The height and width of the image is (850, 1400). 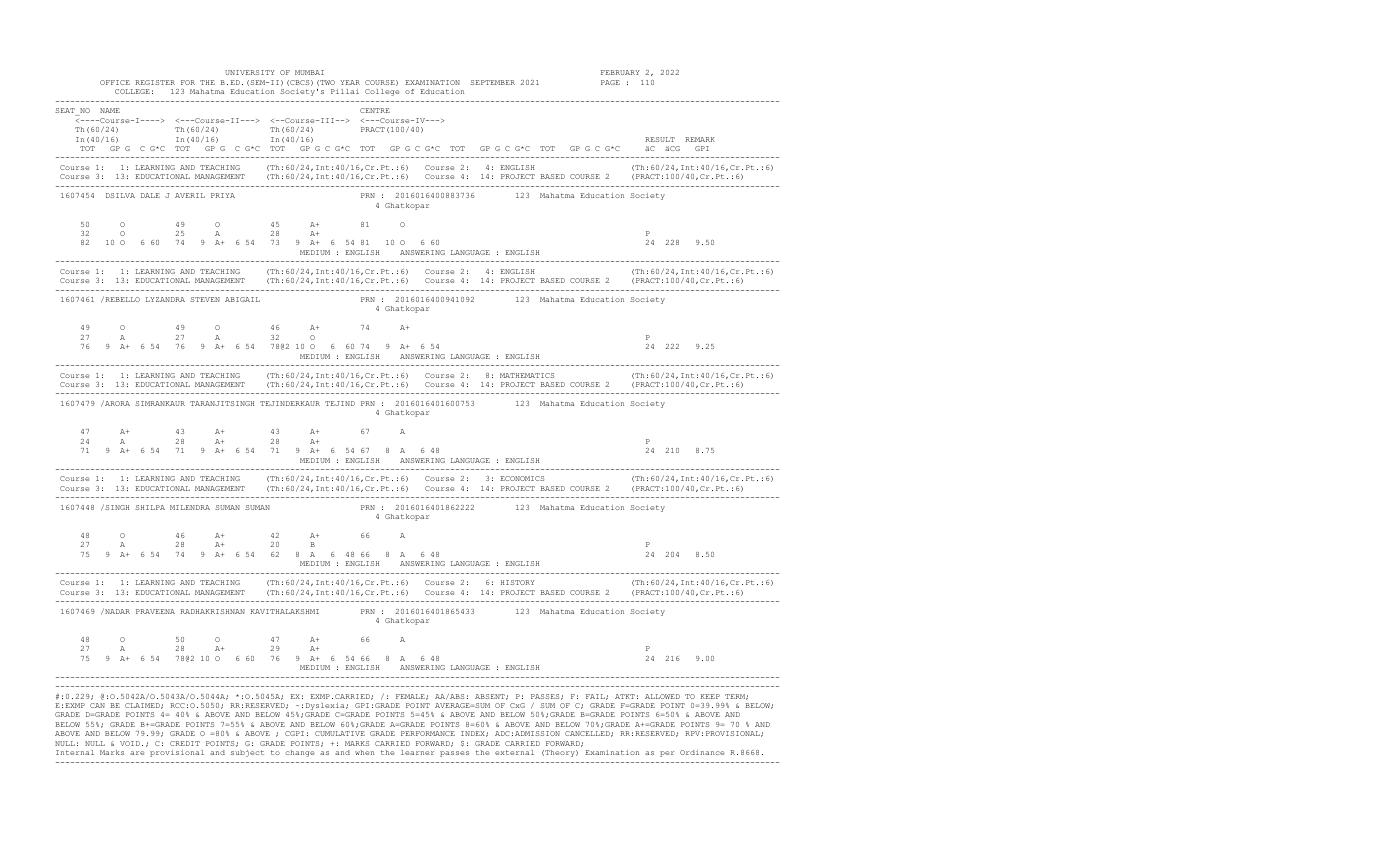 What do you see at coordinates (527, 375) in the image?
I see `MATHEMATICS` at bounding box center [527, 375].
